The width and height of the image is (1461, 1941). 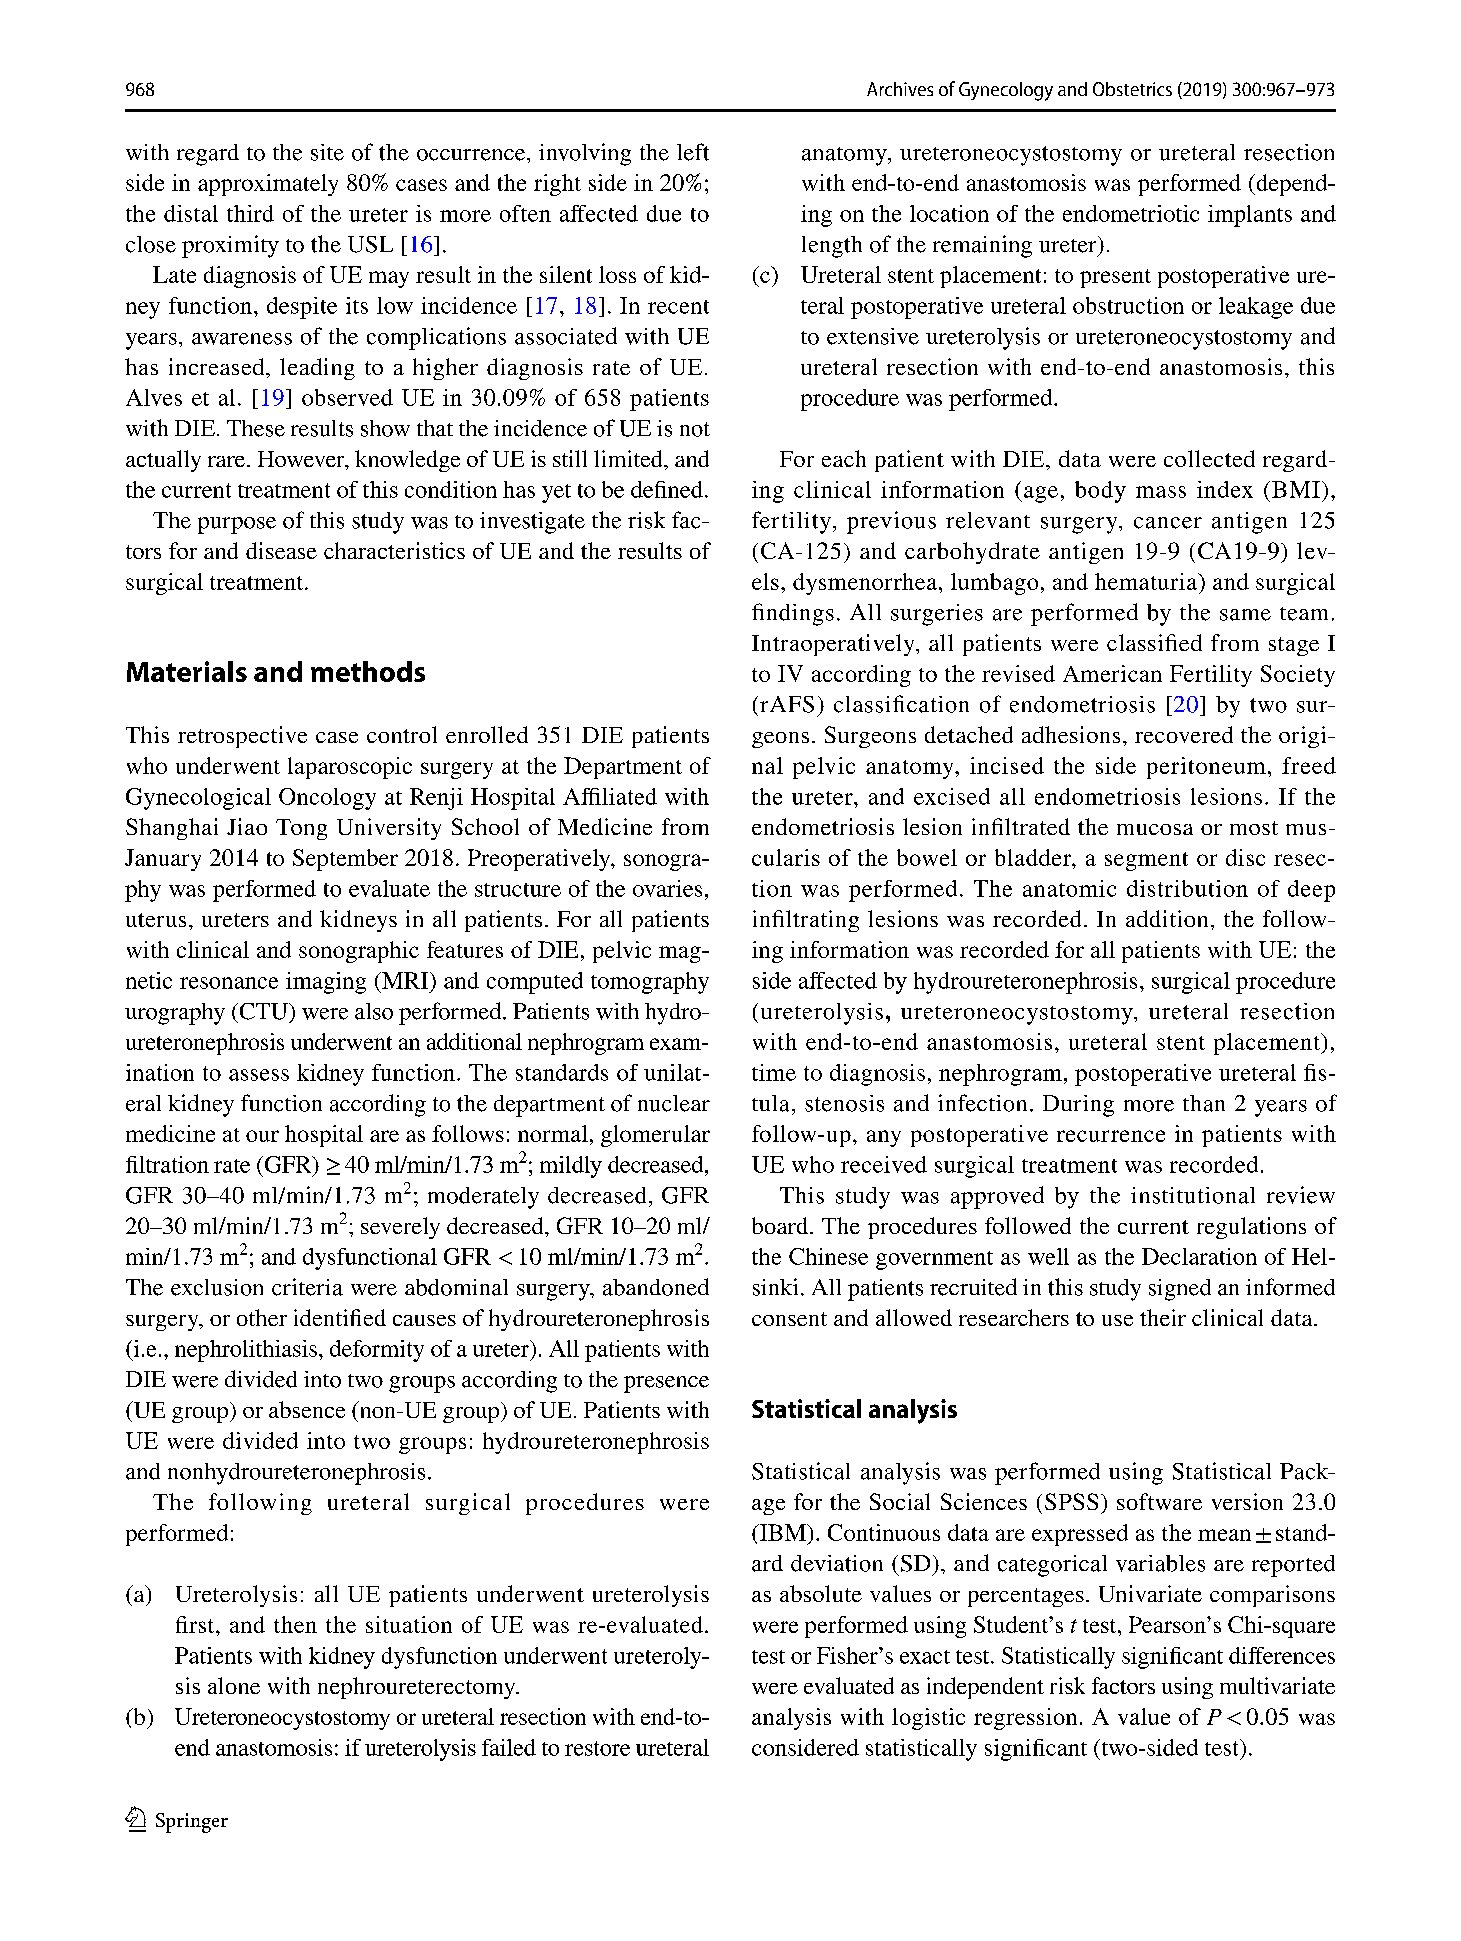 I want to click on than, so click(x=1204, y=1103).
